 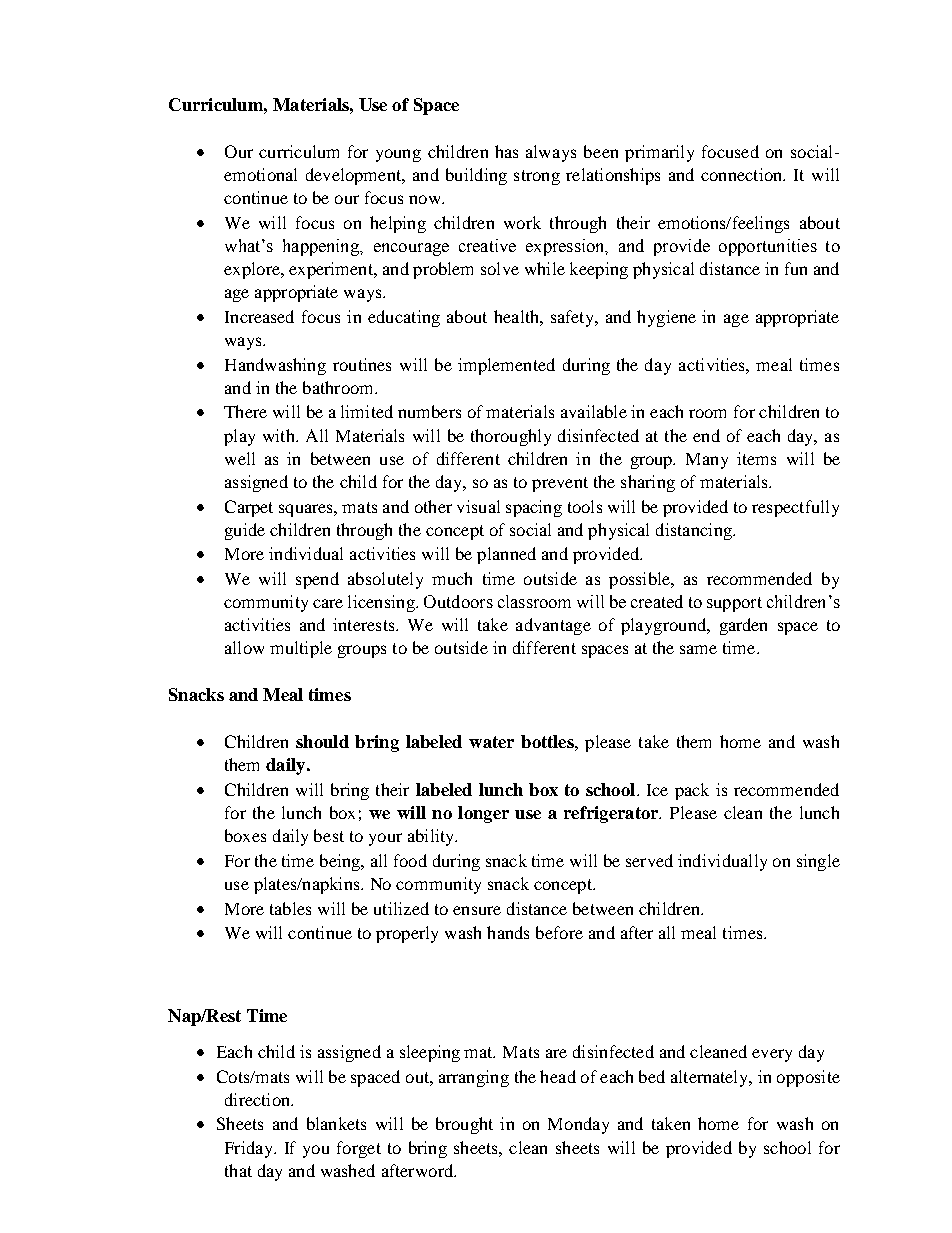 What do you see at coordinates (290, 908) in the document?
I see `tables` at bounding box center [290, 908].
